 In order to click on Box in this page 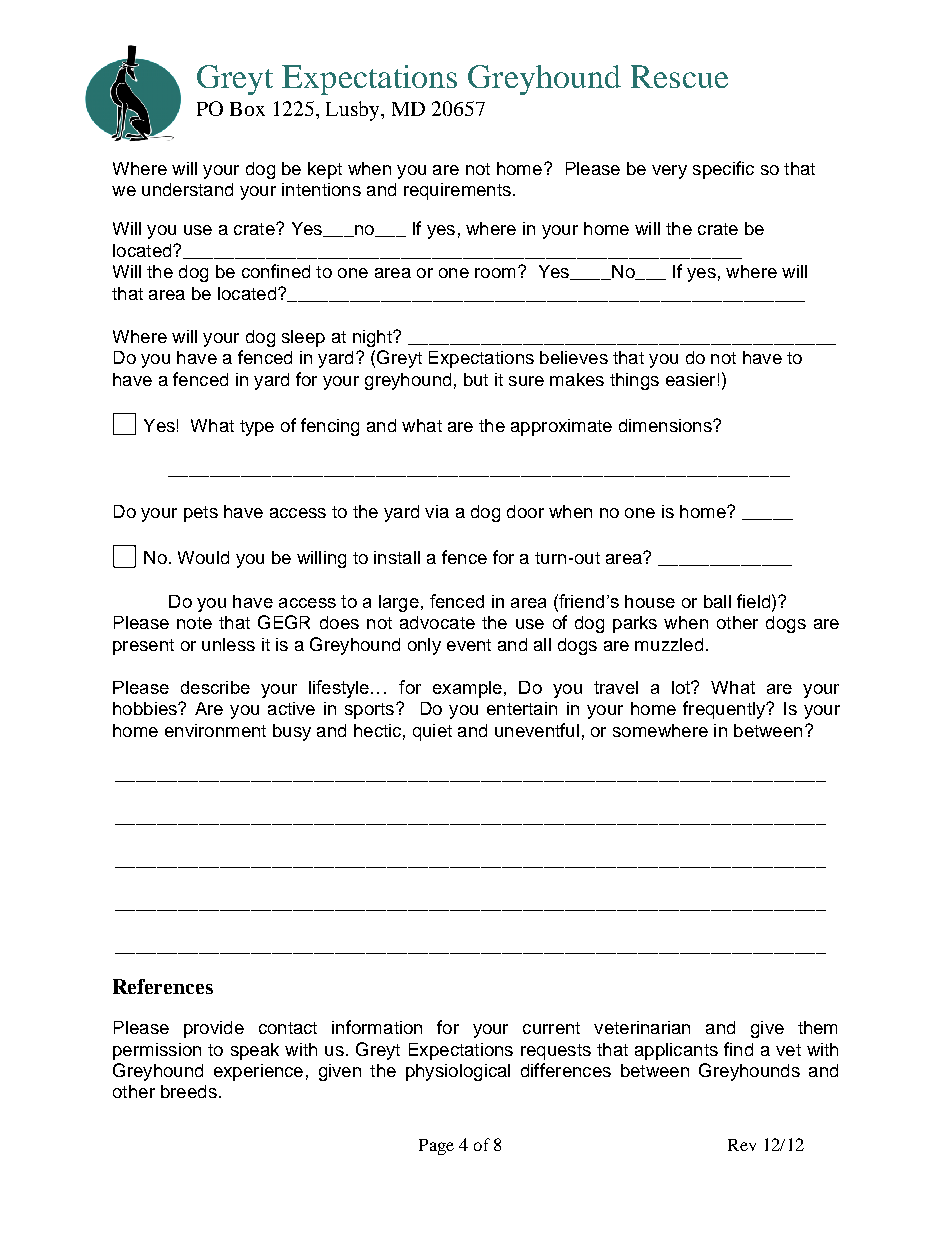, I will do `click(247, 109)`.
